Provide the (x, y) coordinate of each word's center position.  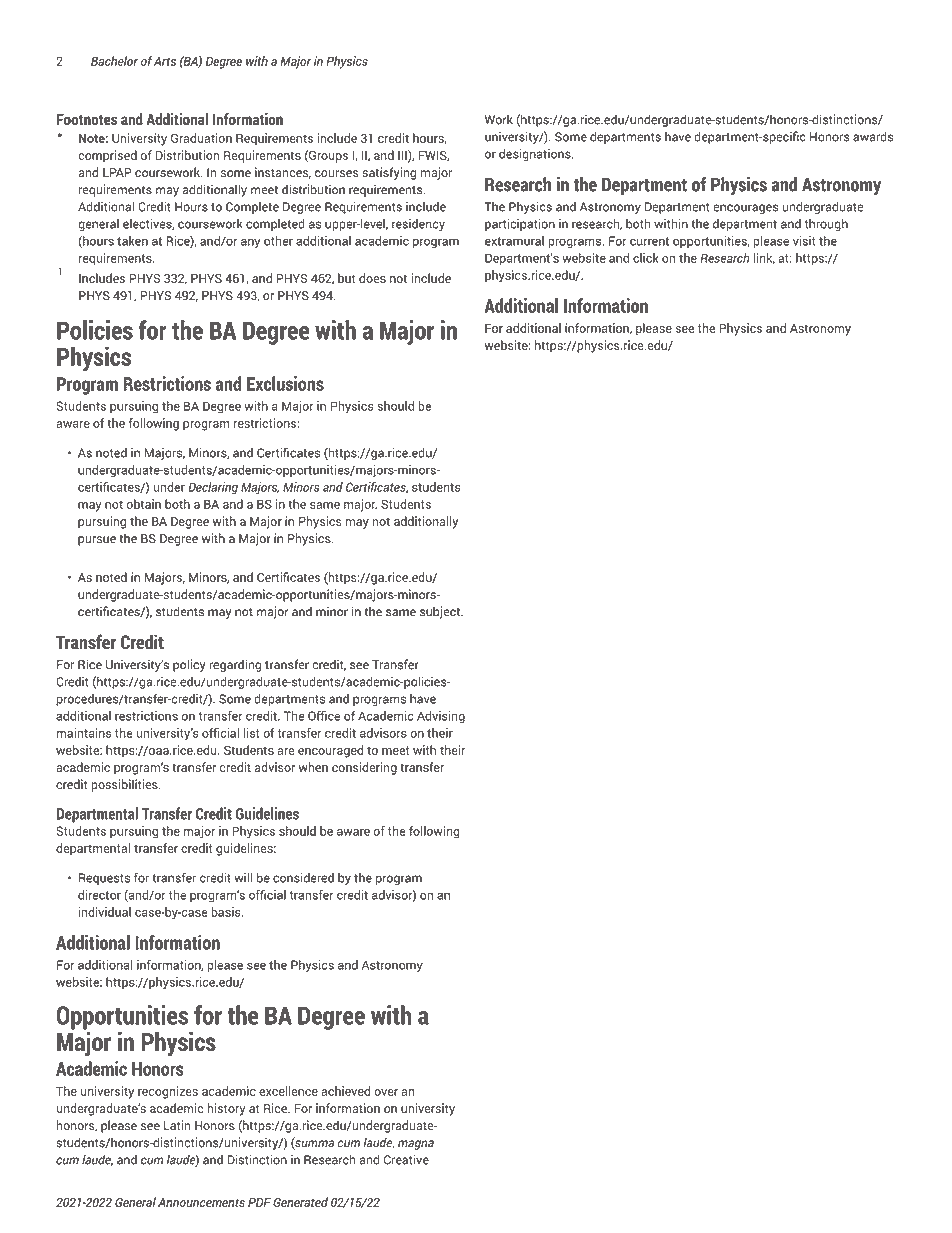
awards (873, 136)
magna (416, 1145)
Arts (165, 61)
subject (441, 612)
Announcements (201, 1202)
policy (189, 665)
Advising (441, 717)
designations (536, 155)
